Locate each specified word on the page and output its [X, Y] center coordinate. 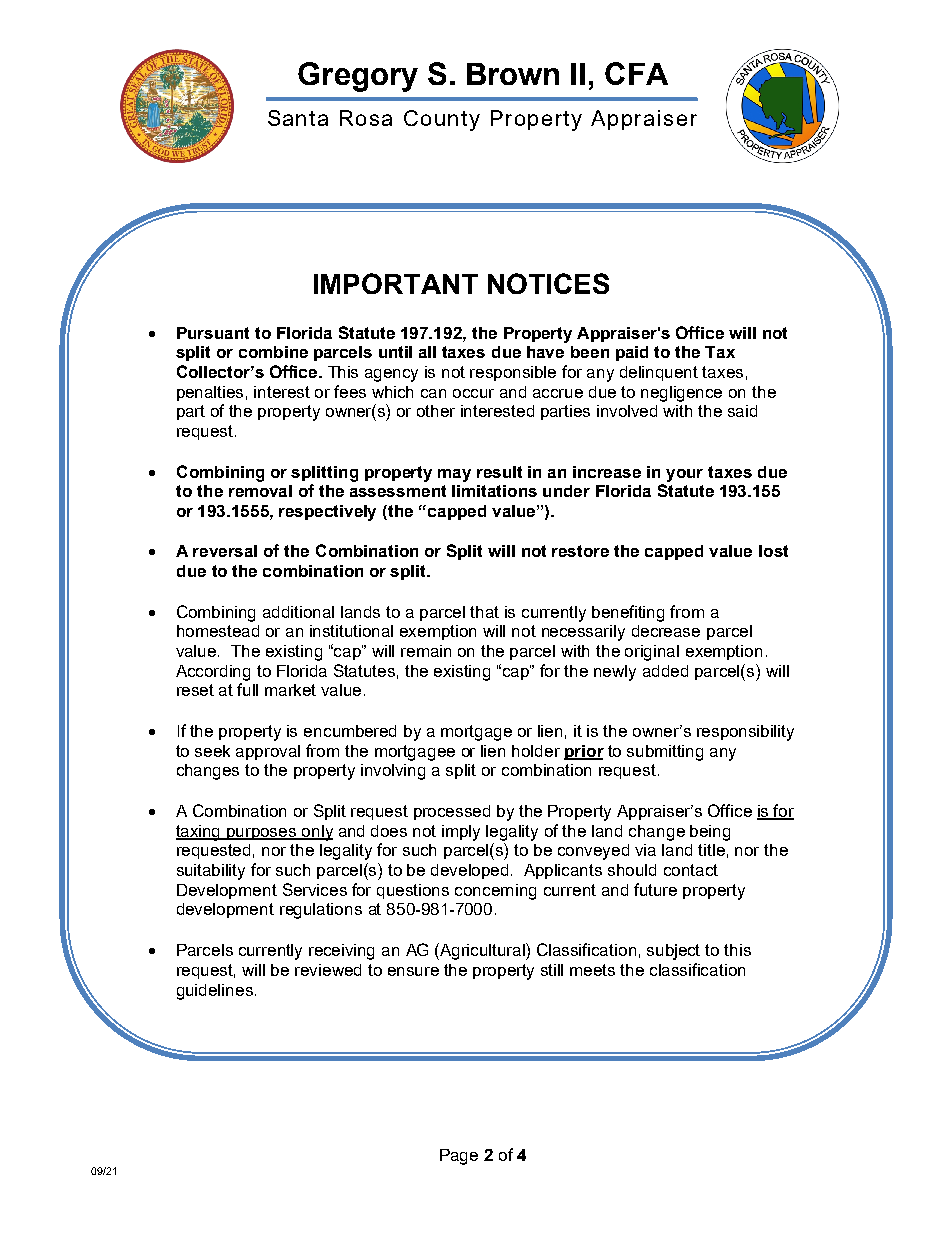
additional [298, 612]
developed [471, 871]
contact [691, 870]
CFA [636, 73]
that [484, 612]
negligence [681, 394]
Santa [298, 118]
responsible [513, 373]
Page [459, 1157]
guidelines [215, 992]
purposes [262, 834]
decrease [666, 631]
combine [273, 352]
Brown [513, 74]
